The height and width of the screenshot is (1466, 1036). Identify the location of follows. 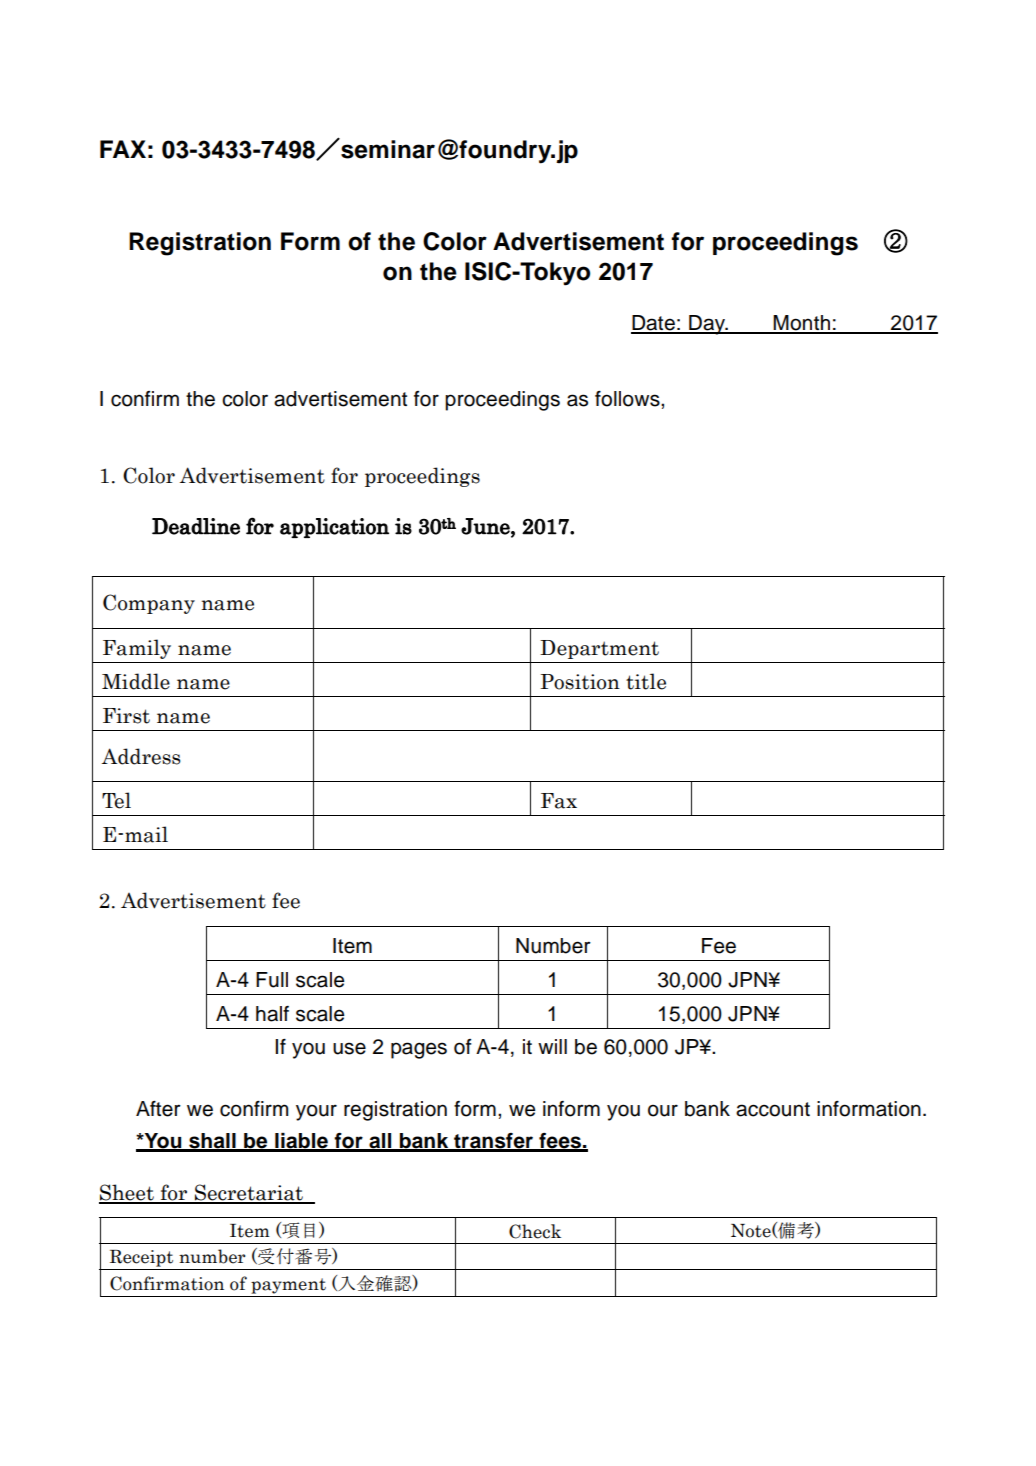
(628, 399).
